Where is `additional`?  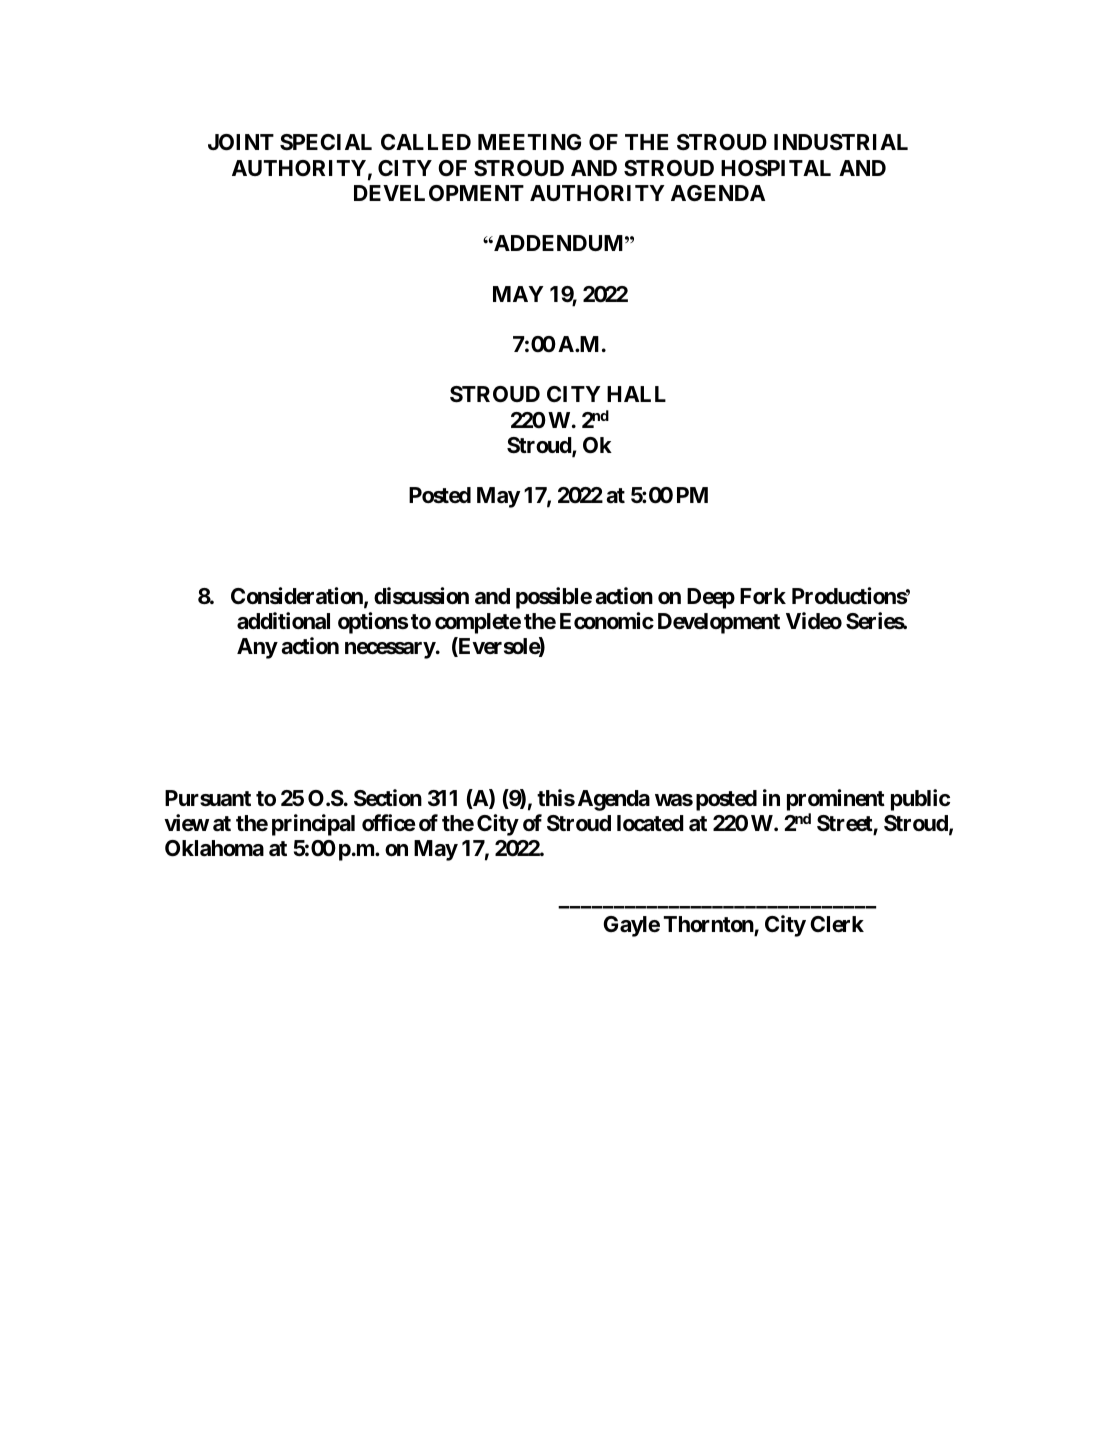
additional is located at coordinates (283, 621).
